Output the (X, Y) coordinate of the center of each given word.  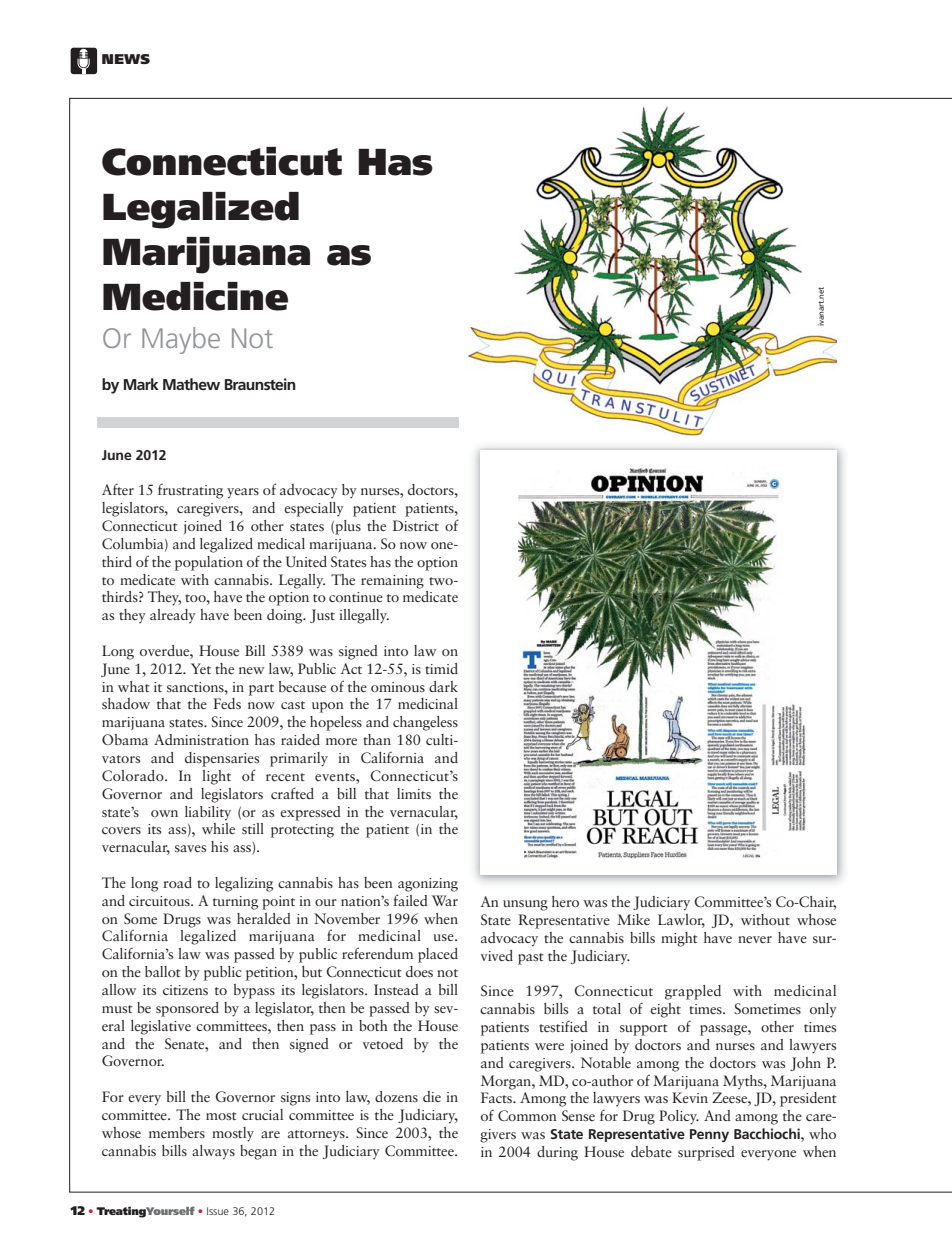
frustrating (190, 491)
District (416, 525)
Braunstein (260, 384)
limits (414, 793)
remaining (392, 582)
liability (208, 813)
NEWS (126, 59)
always (213, 1152)
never (755, 939)
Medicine (195, 296)
